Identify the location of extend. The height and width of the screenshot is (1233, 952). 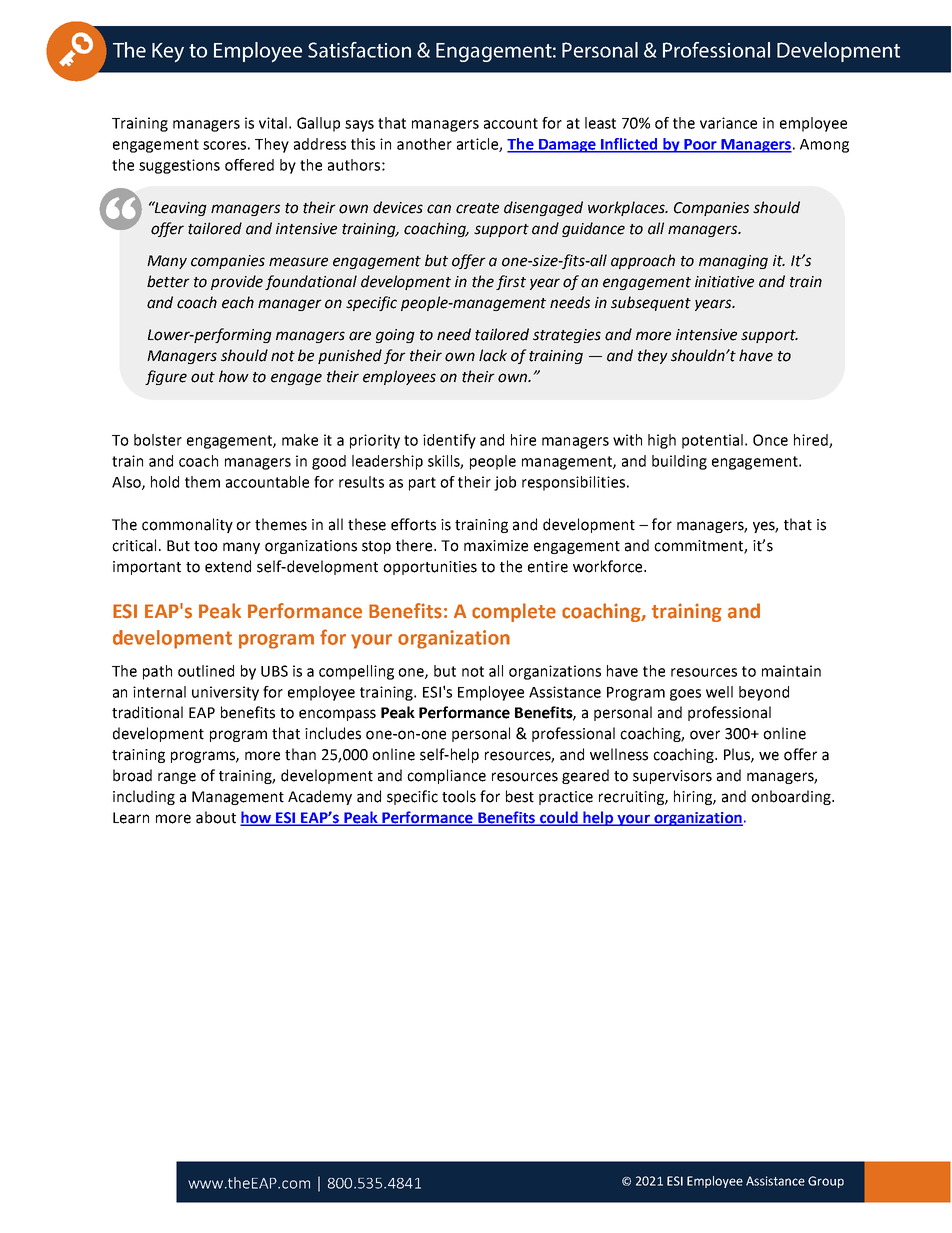
(228, 566).
